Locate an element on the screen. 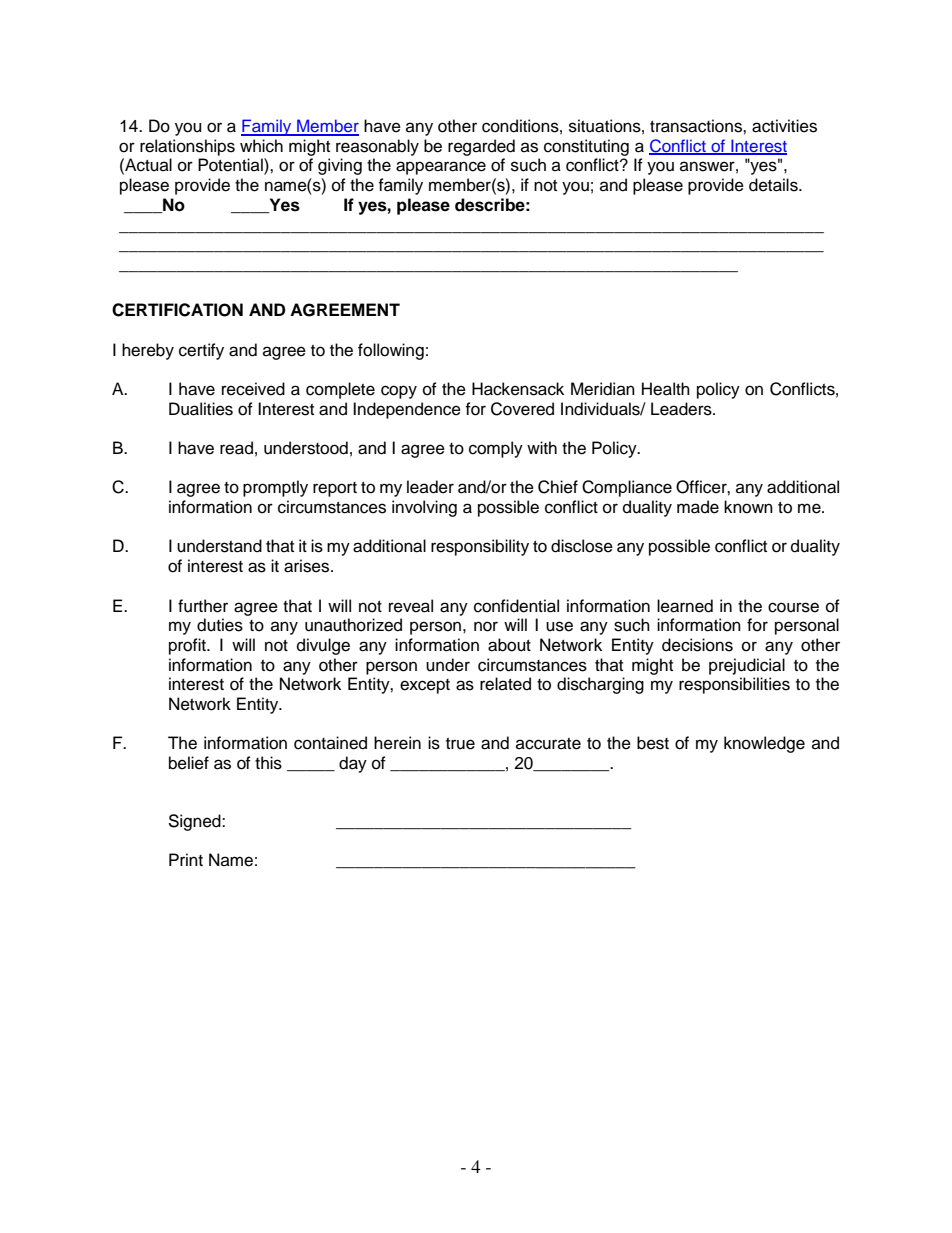  which is located at coordinates (261, 146).
